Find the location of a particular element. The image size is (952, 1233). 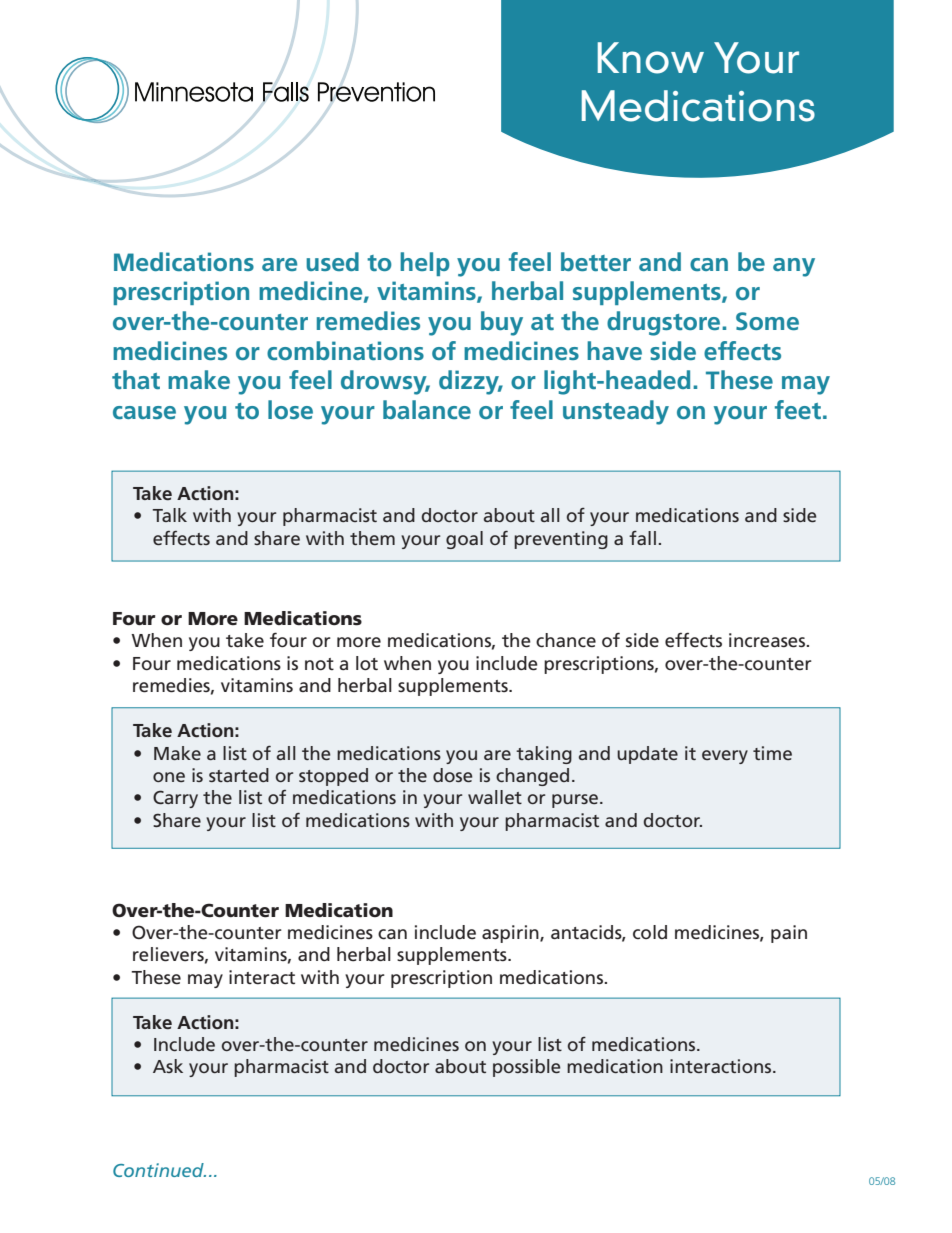

unsteady is located at coordinates (616, 412).
